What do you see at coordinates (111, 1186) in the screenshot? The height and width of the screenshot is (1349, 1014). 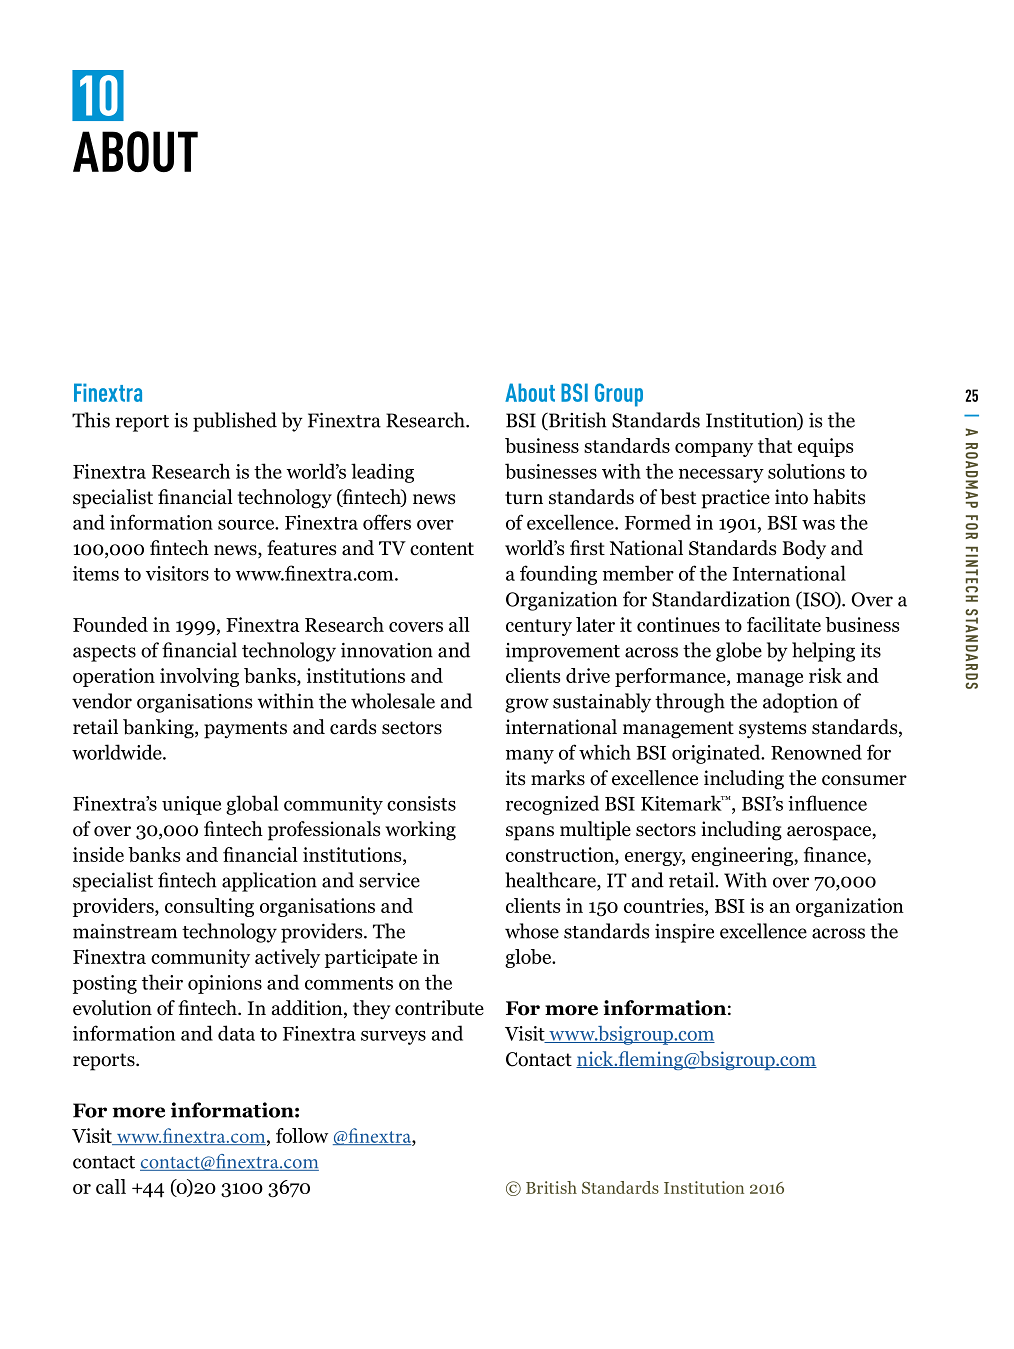 I see `call` at bounding box center [111, 1186].
